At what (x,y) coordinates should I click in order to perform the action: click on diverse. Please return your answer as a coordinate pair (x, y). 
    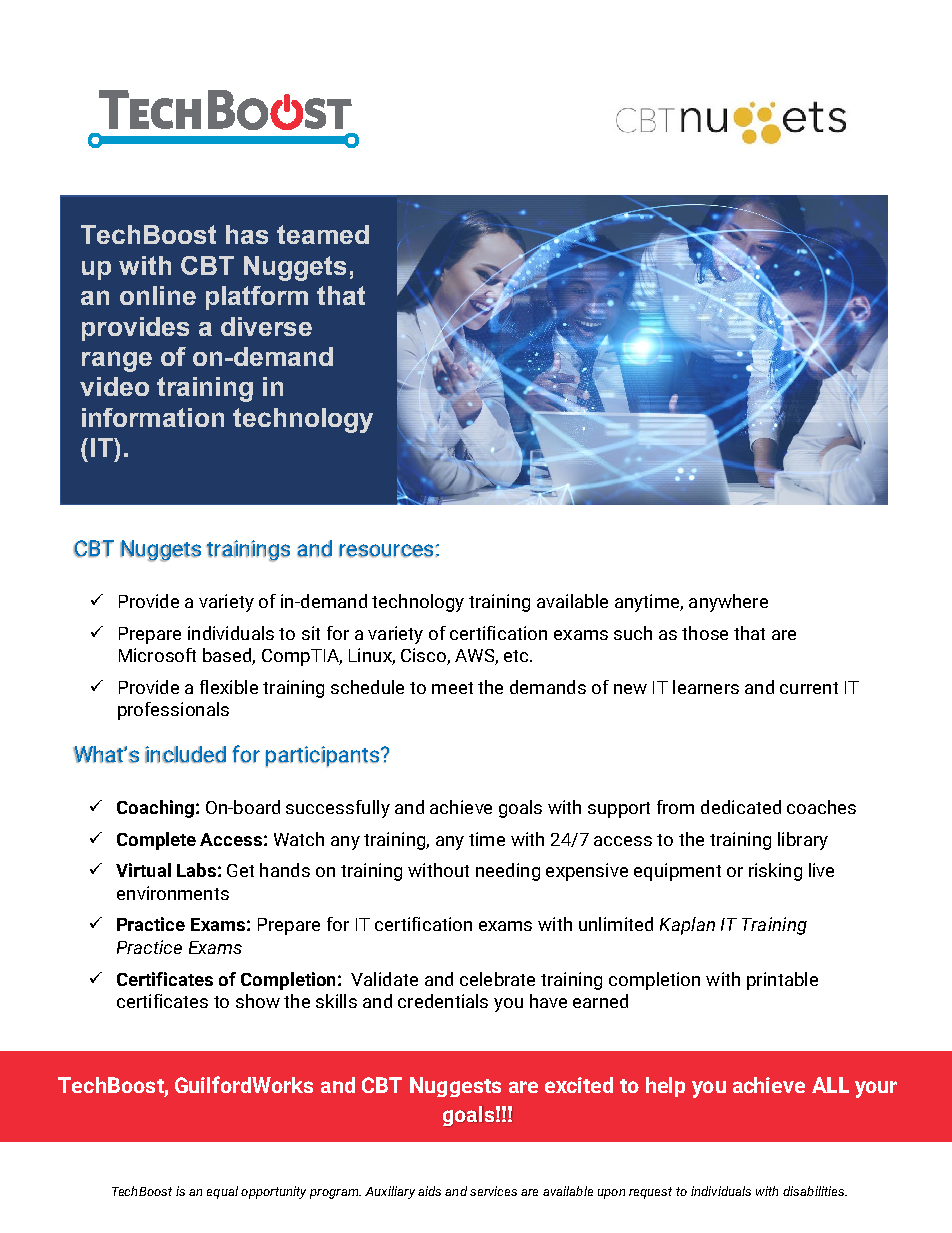
    Looking at the image, I should click on (266, 326).
